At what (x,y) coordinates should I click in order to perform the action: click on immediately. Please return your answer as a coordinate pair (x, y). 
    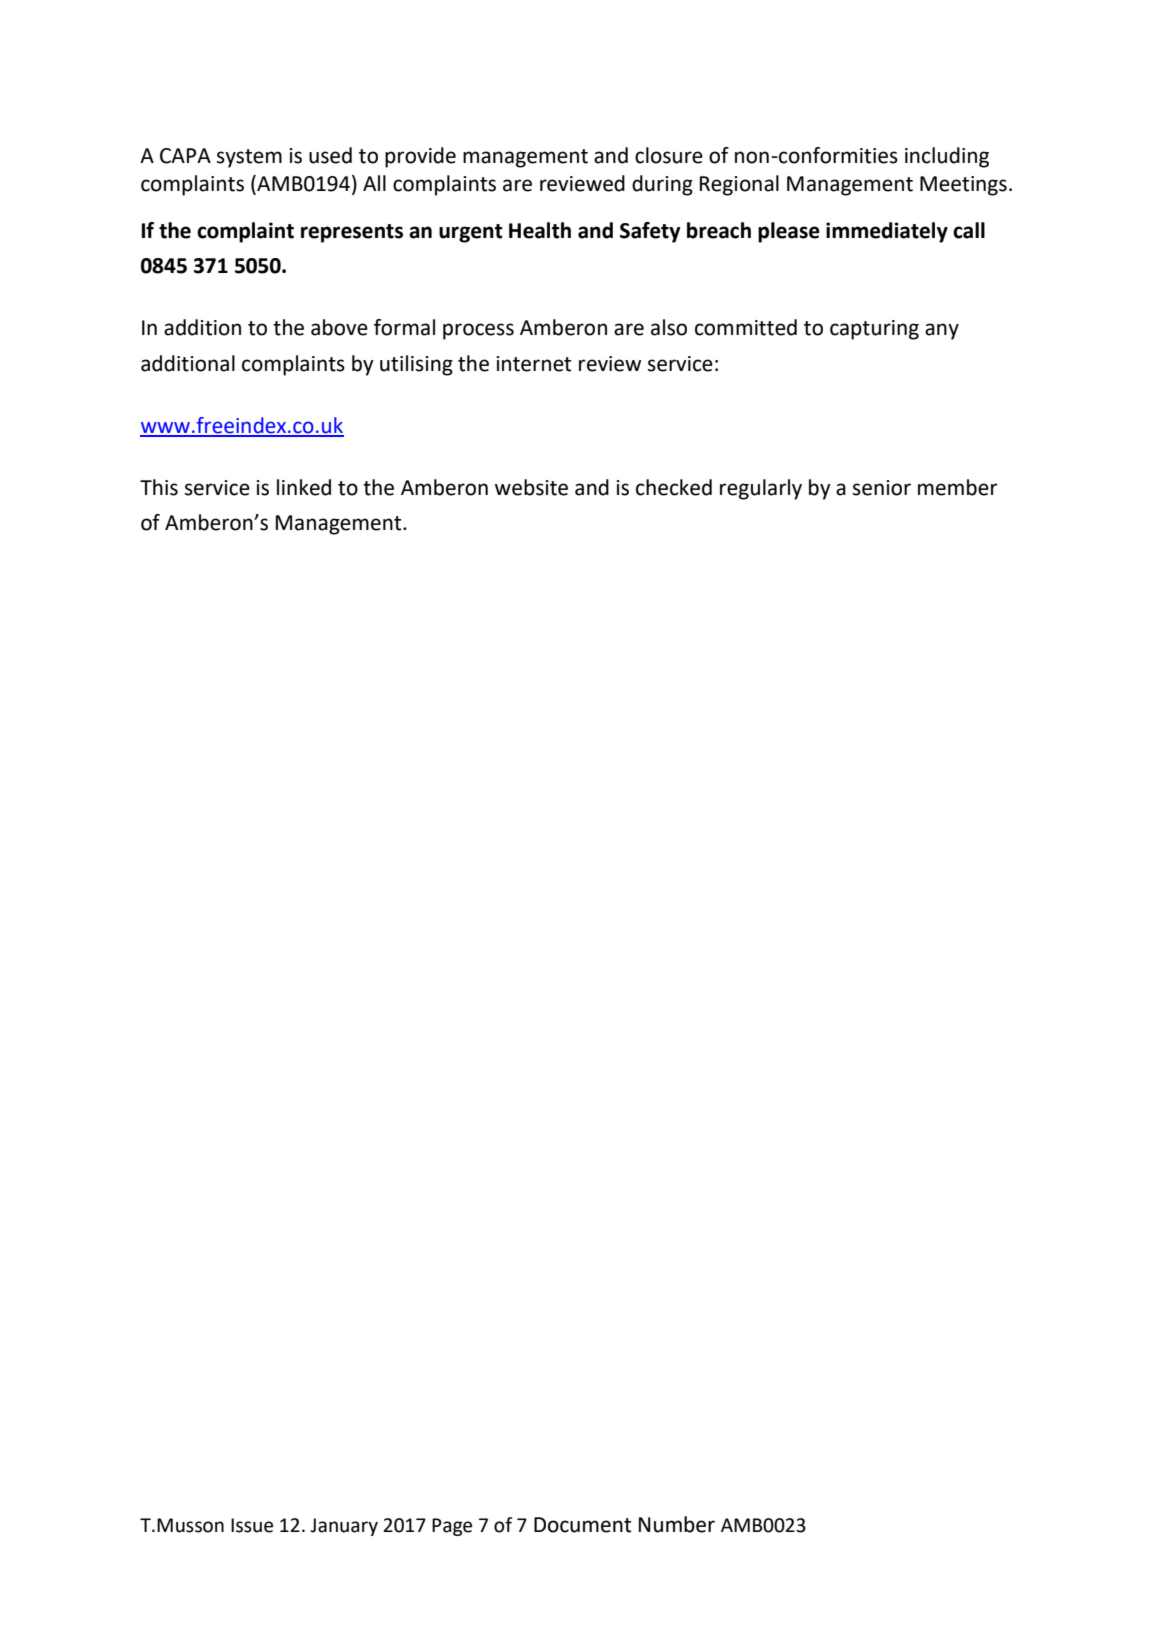
    Looking at the image, I should click on (887, 232).
